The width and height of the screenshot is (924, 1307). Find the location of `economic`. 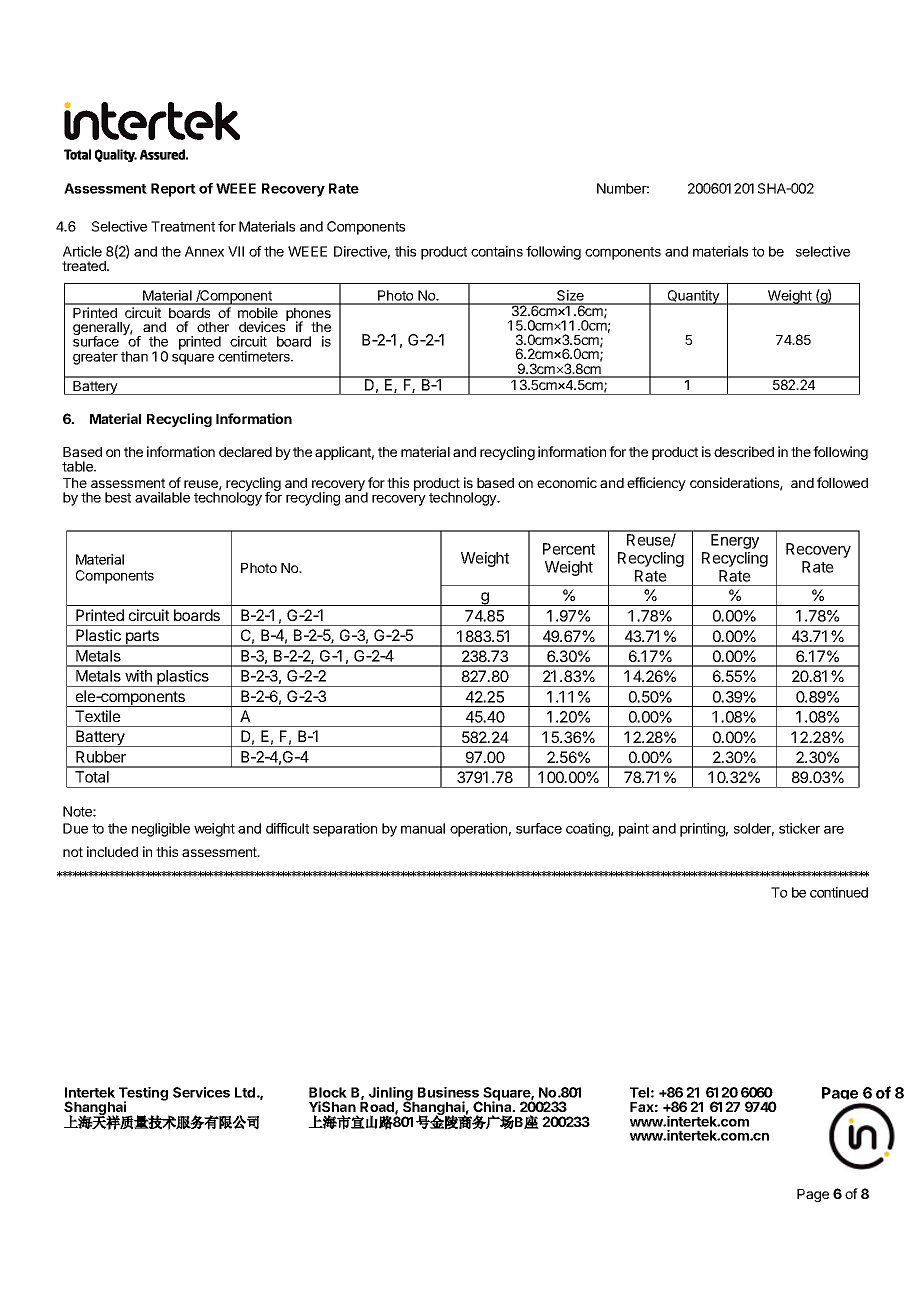

economic is located at coordinates (567, 482).
